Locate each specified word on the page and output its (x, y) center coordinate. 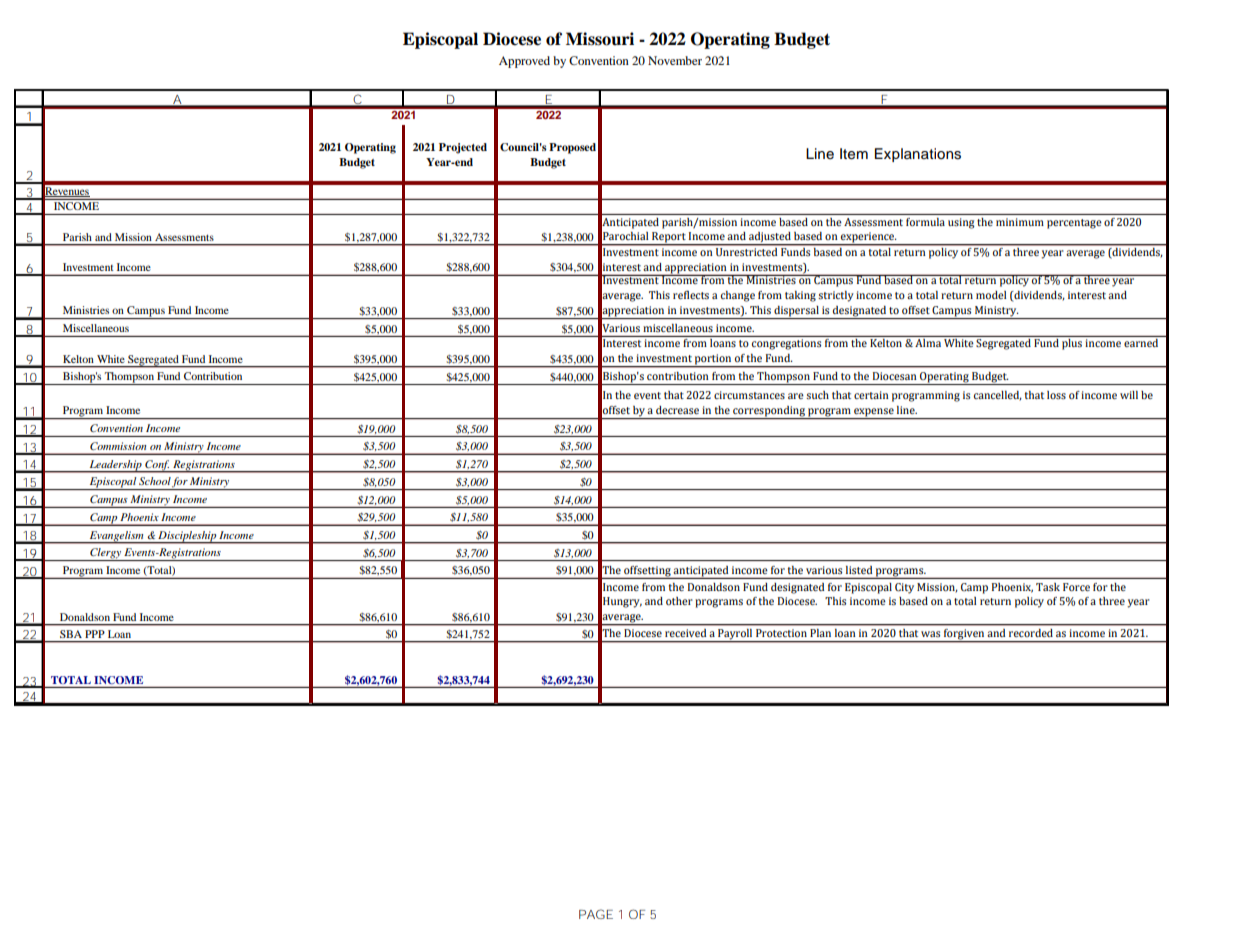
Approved (524, 62)
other (679, 601)
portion (713, 360)
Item (854, 154)
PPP (94, 634)
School (155, 481)
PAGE (596, 914)
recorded (1031, 633)
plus (1072, 344)
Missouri (600, 39)
